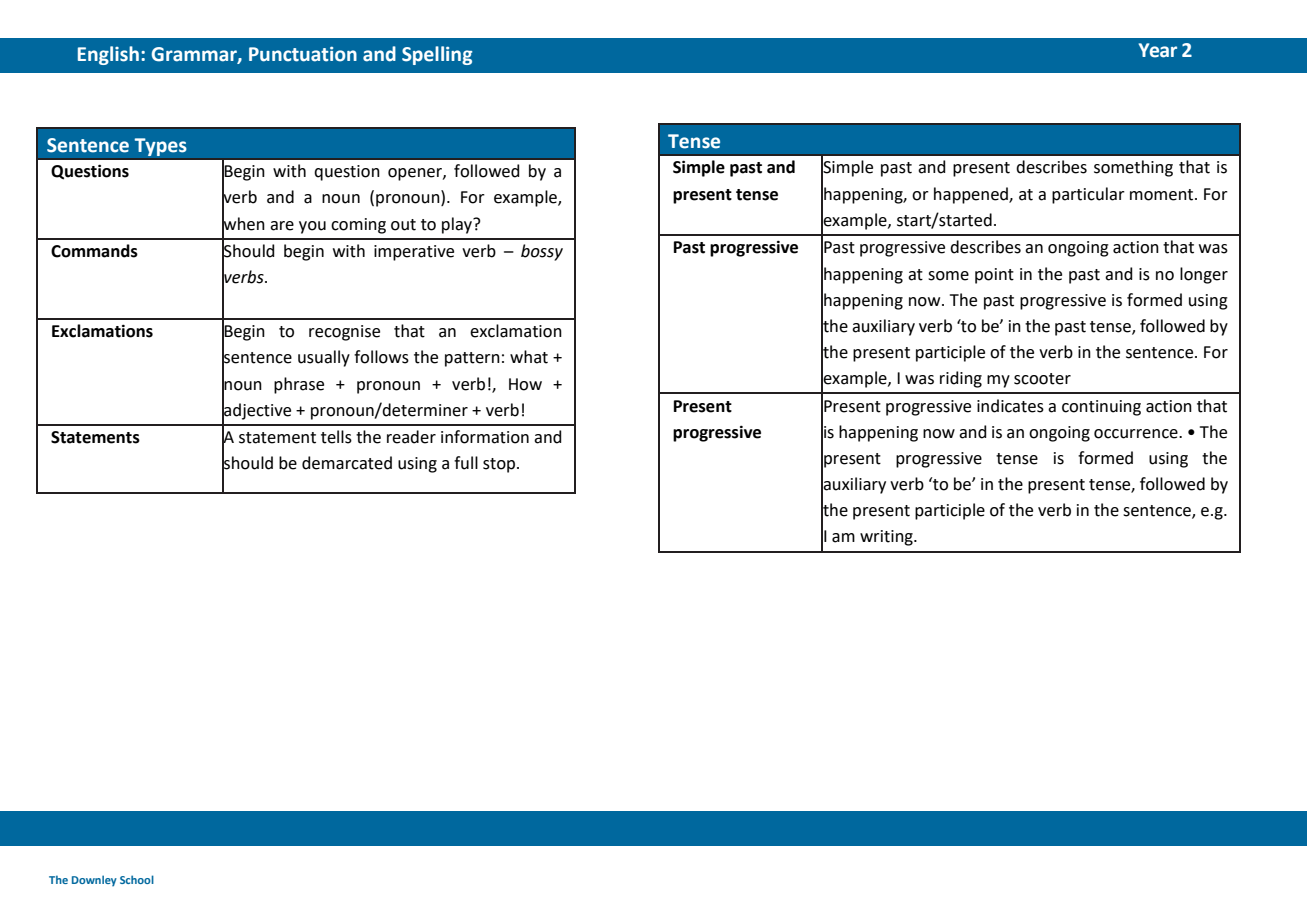 This screenshot has width=1307, height=924. What do you see at coordinates (437, 55) in the screenshot?
I see `Spelling` at bounding box center [437, 55].
